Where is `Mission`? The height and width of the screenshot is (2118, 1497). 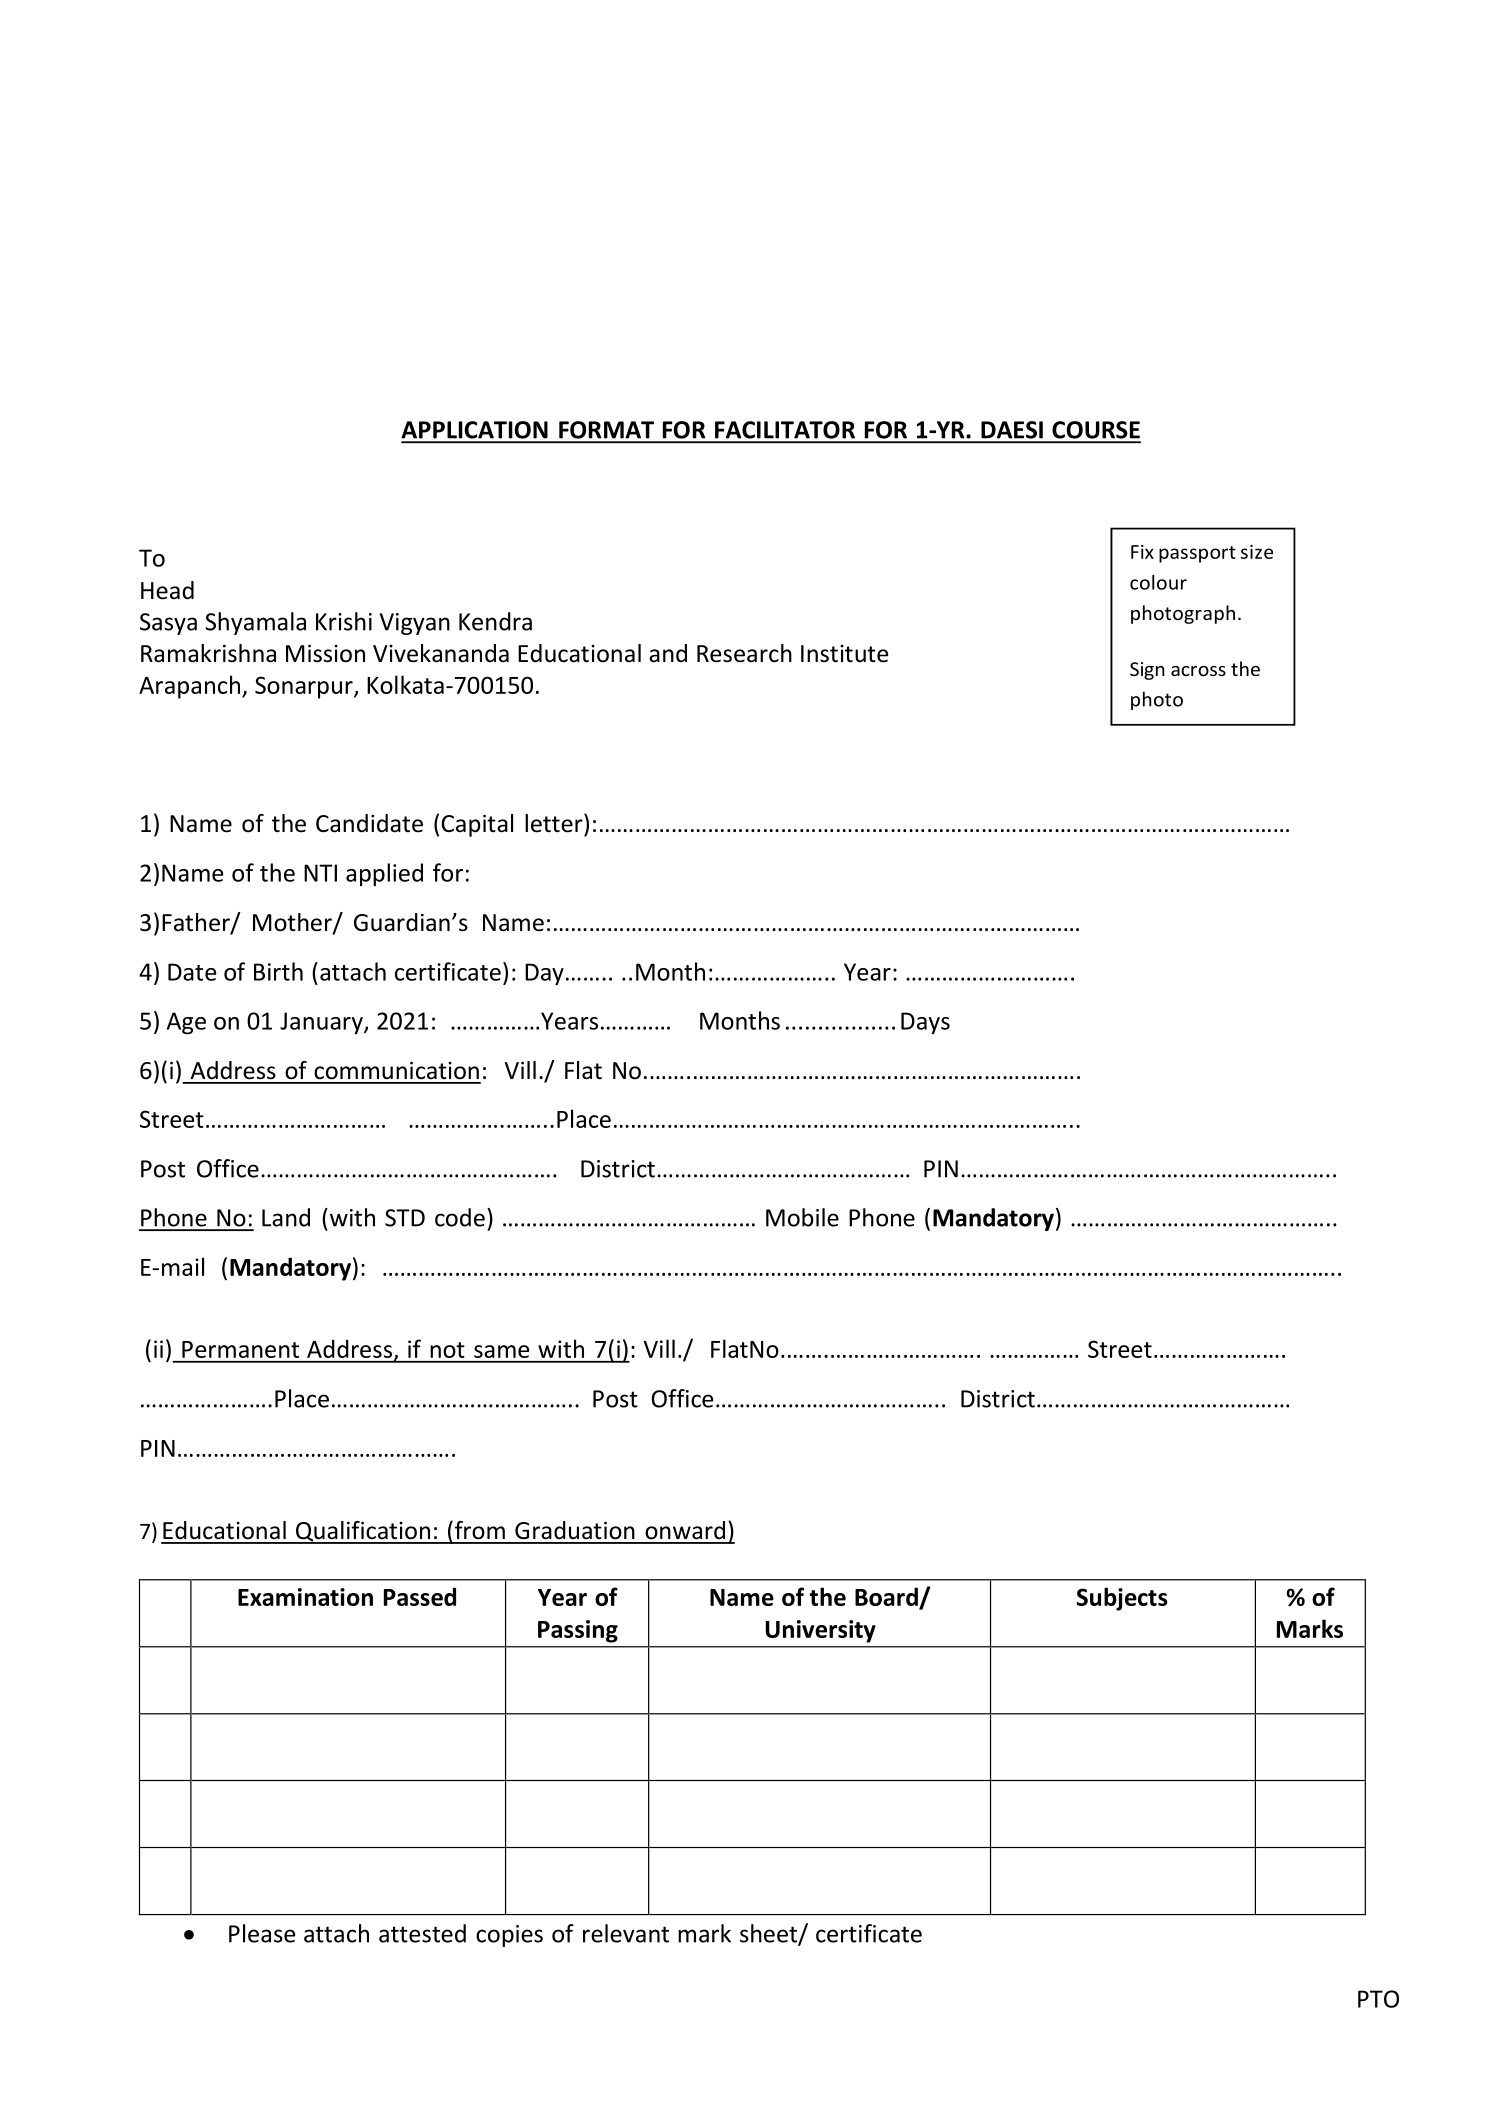
Mission is located at coordinates (325, 654).
